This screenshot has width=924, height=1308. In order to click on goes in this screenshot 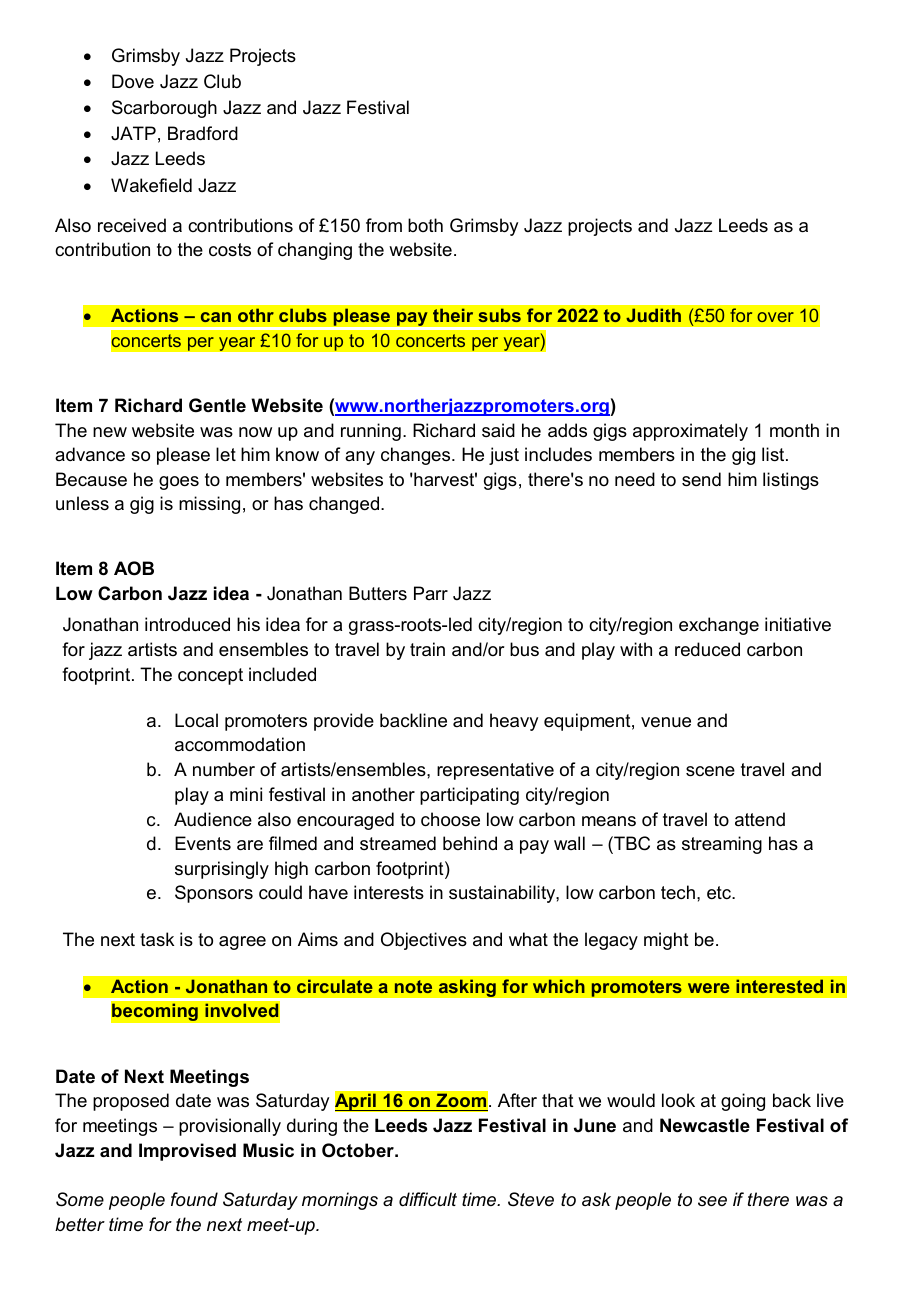, I will do `click(179, 483)`.
